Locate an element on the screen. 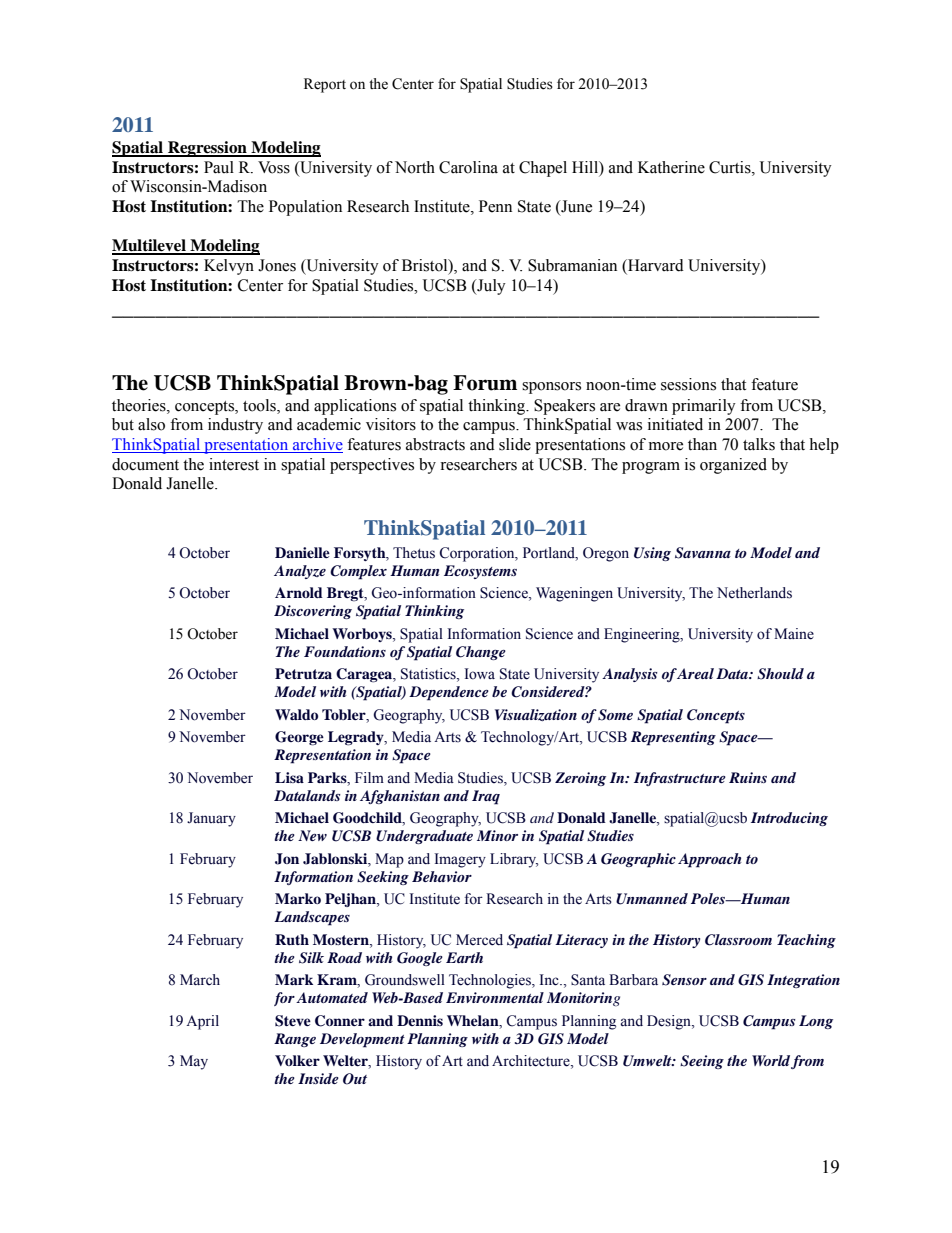 This screenshot has width=952, height=1233. Carolina is located at coordinates (468, 167).
